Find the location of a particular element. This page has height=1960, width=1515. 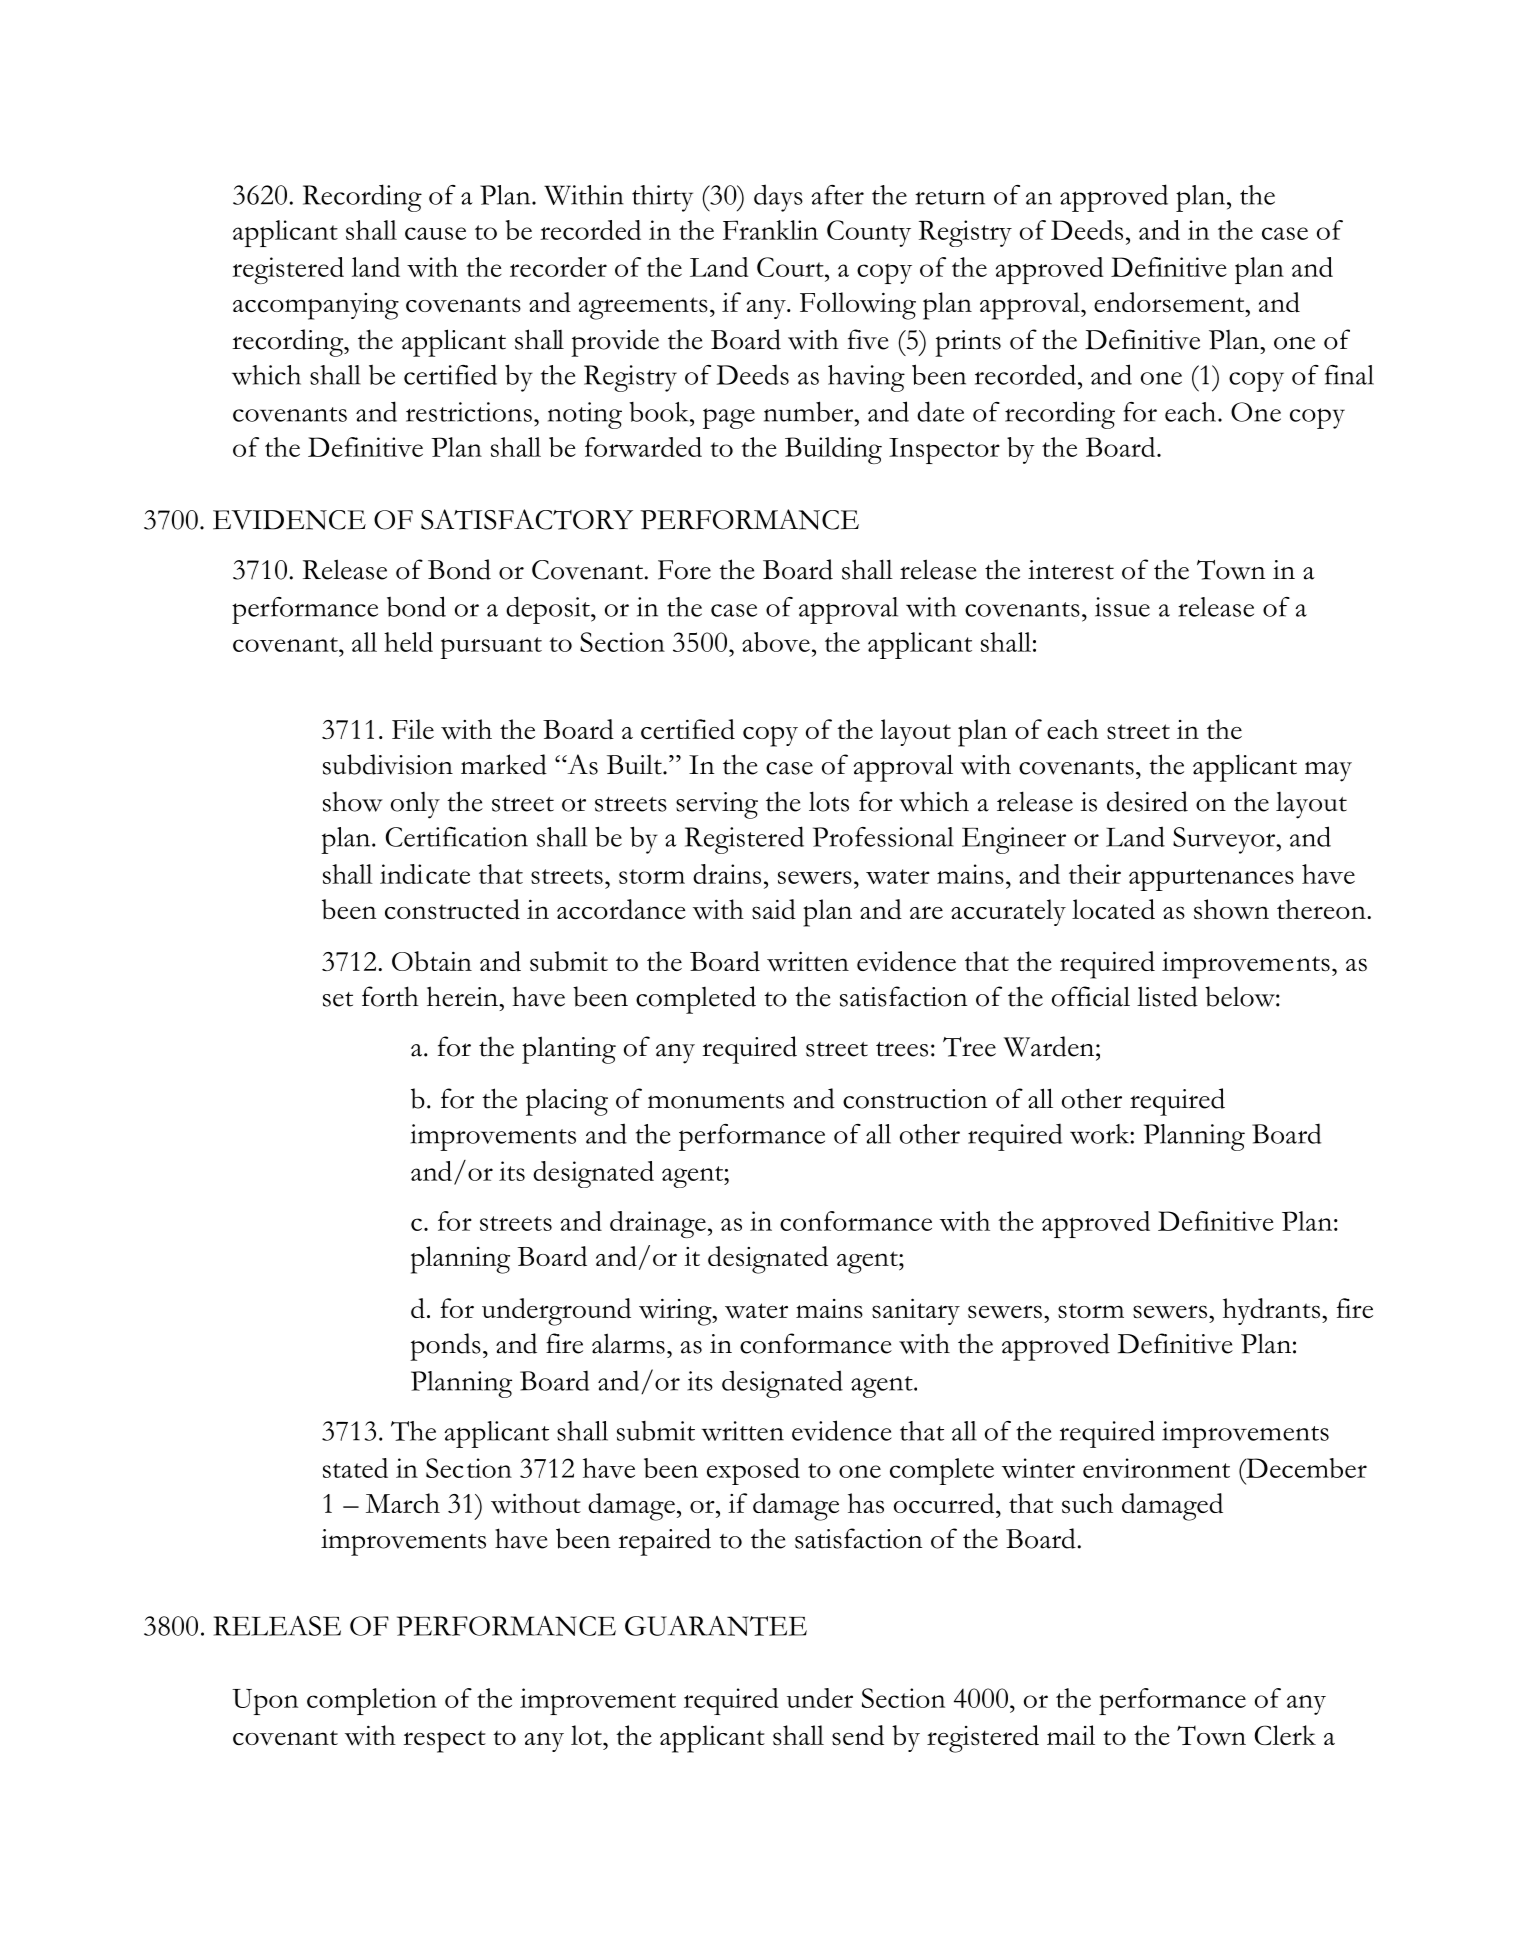

completion is located at coordinates (372, 1701).
